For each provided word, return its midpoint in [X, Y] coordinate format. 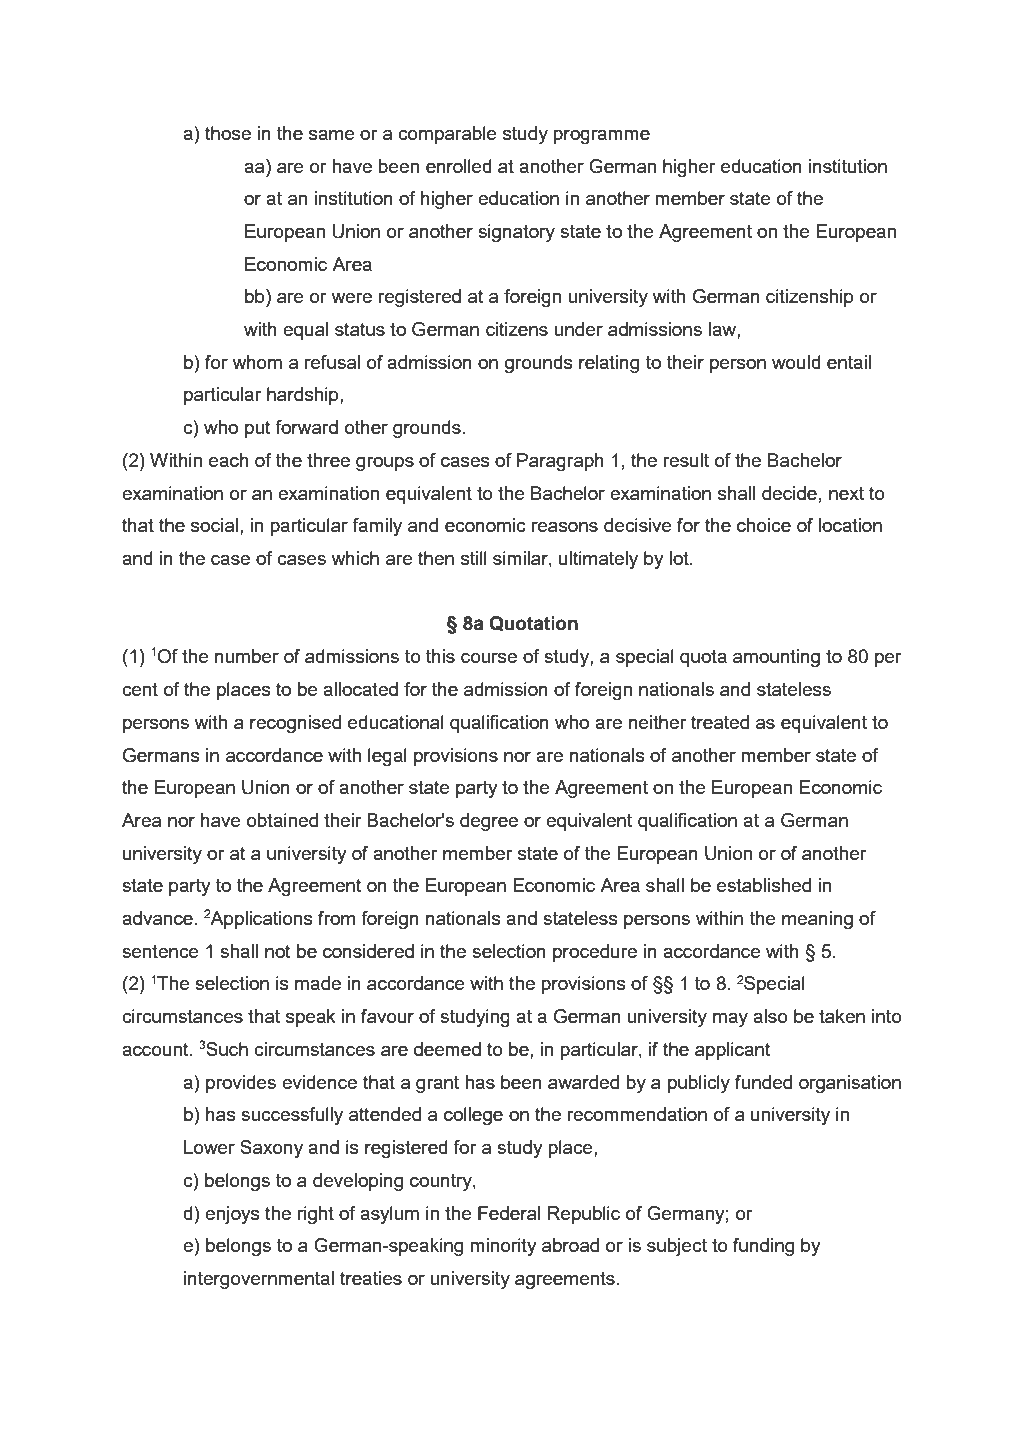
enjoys [232, 1215]
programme [601, 137]
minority [503, 1247]
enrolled [459, 166]
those [228, 133]
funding [763, 1247]
